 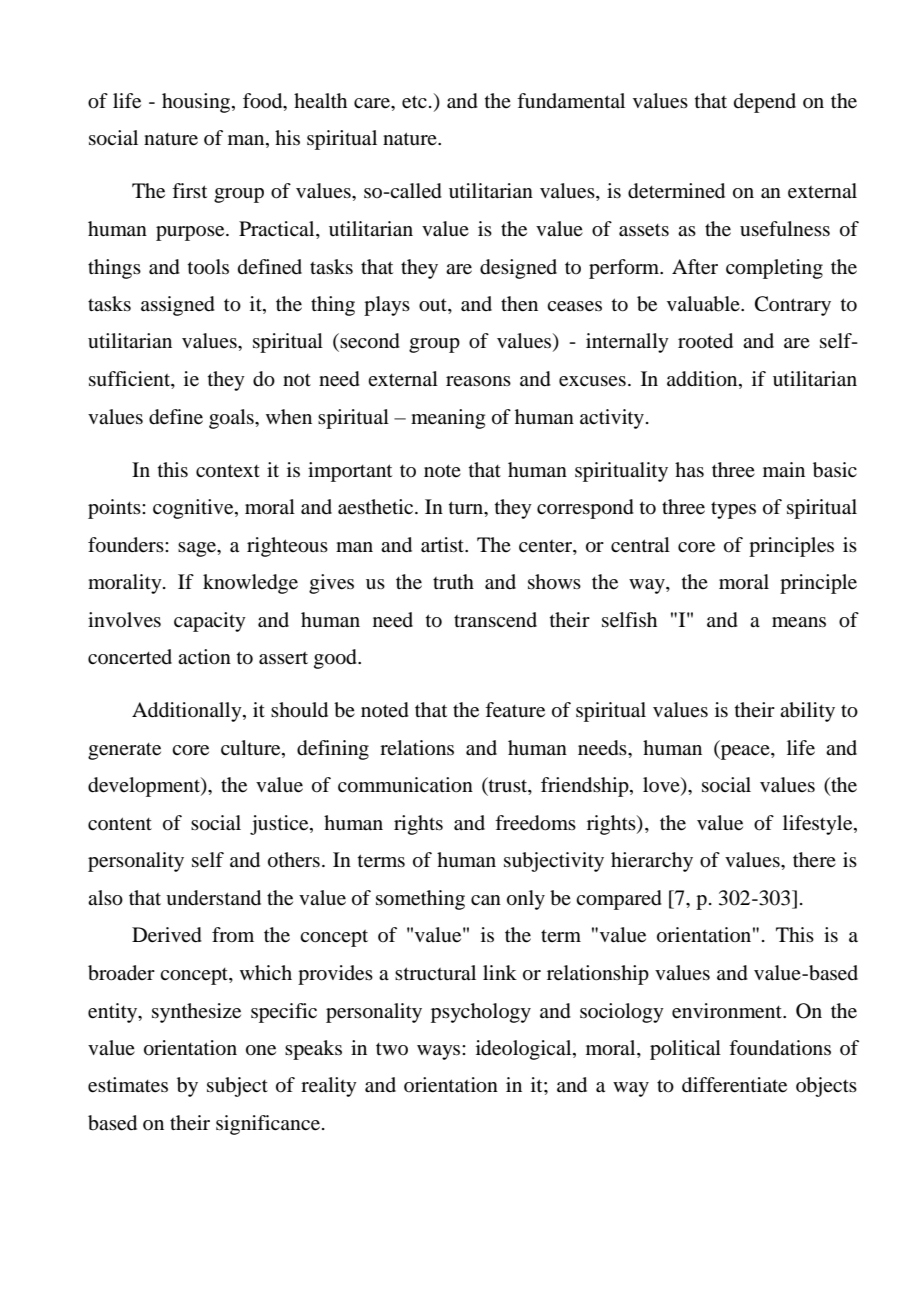 What do you see at coordinates (128, 1085) in the page?
I see `estimates` at bounding box center [128, 1085].
